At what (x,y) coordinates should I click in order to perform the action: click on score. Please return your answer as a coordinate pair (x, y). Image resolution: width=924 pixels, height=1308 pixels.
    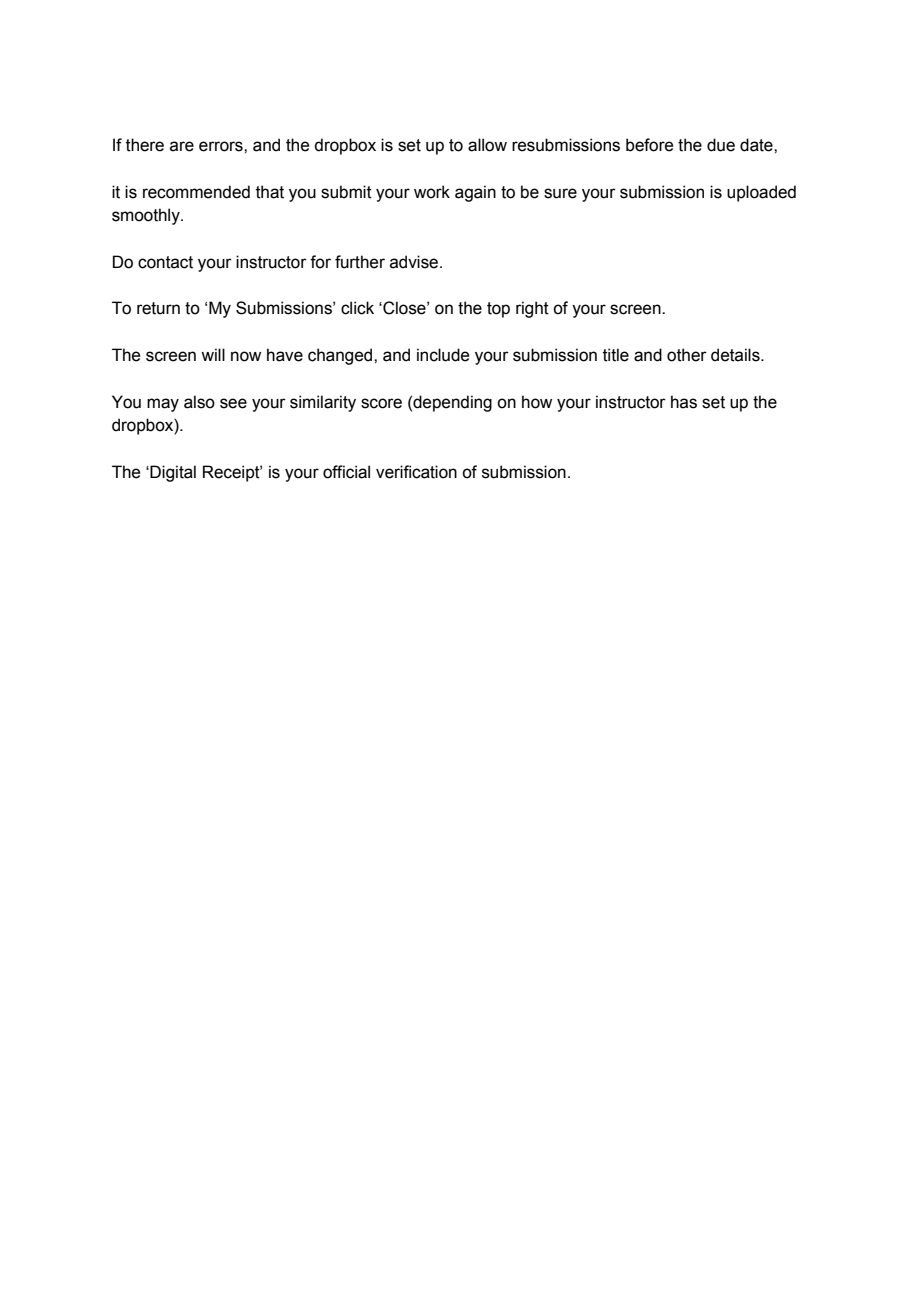
    Looking at the image, I should click on (381, 403).
